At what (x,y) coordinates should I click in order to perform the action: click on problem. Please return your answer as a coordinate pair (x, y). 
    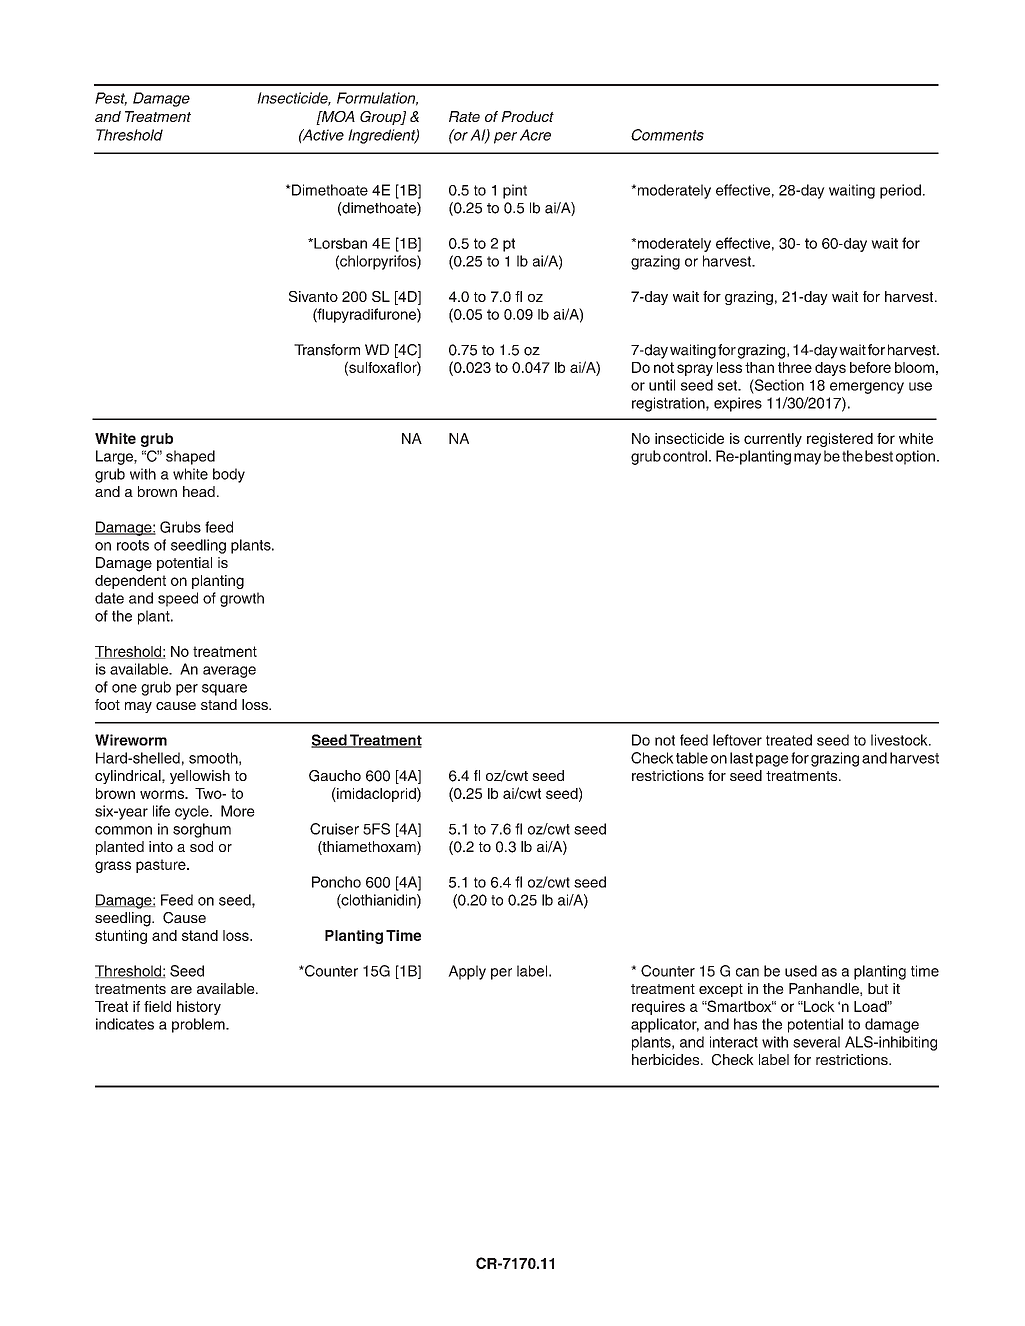
    Looking at the image, I should click on (199, 1025).
